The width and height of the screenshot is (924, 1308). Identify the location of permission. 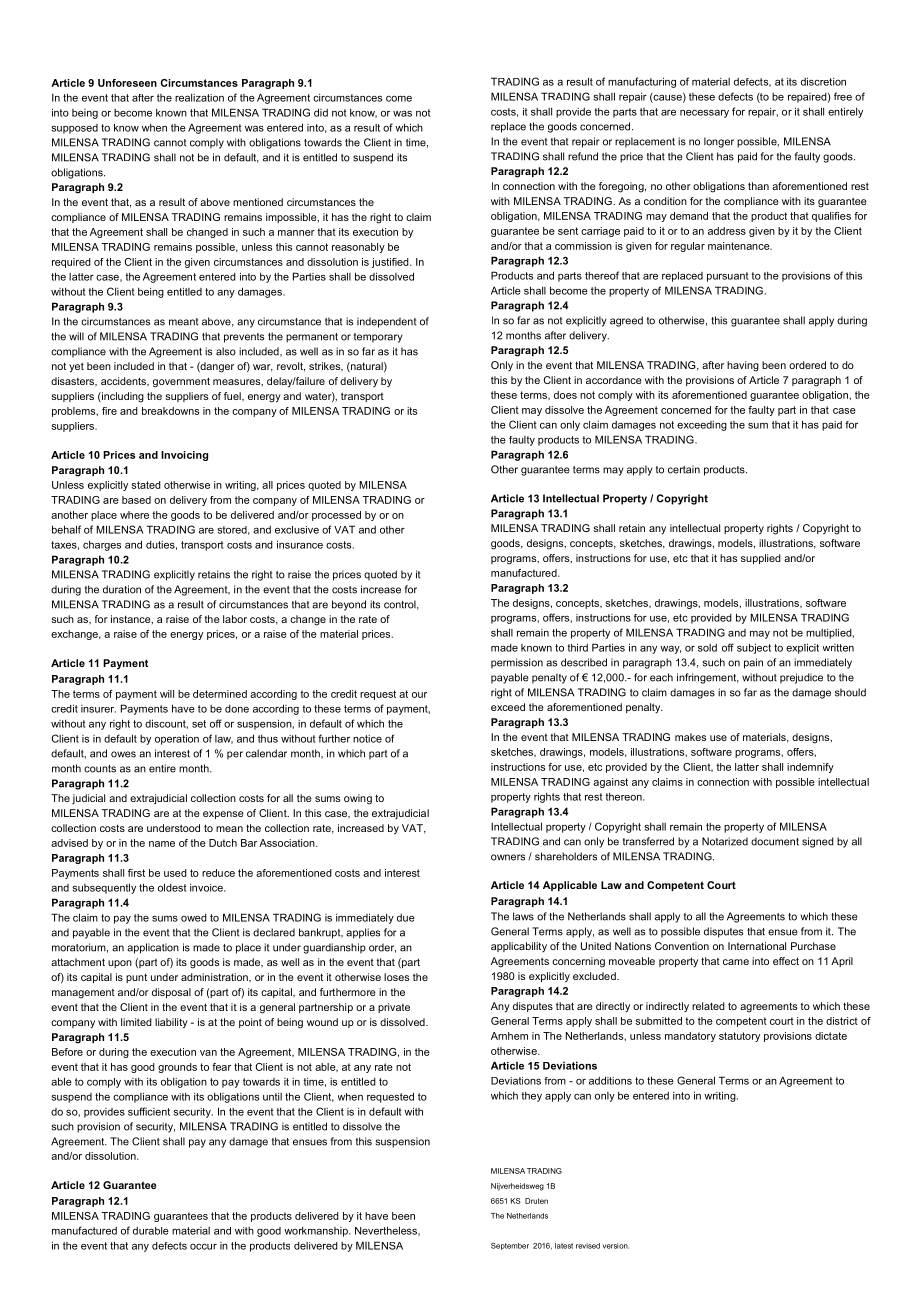
(517, 663).
